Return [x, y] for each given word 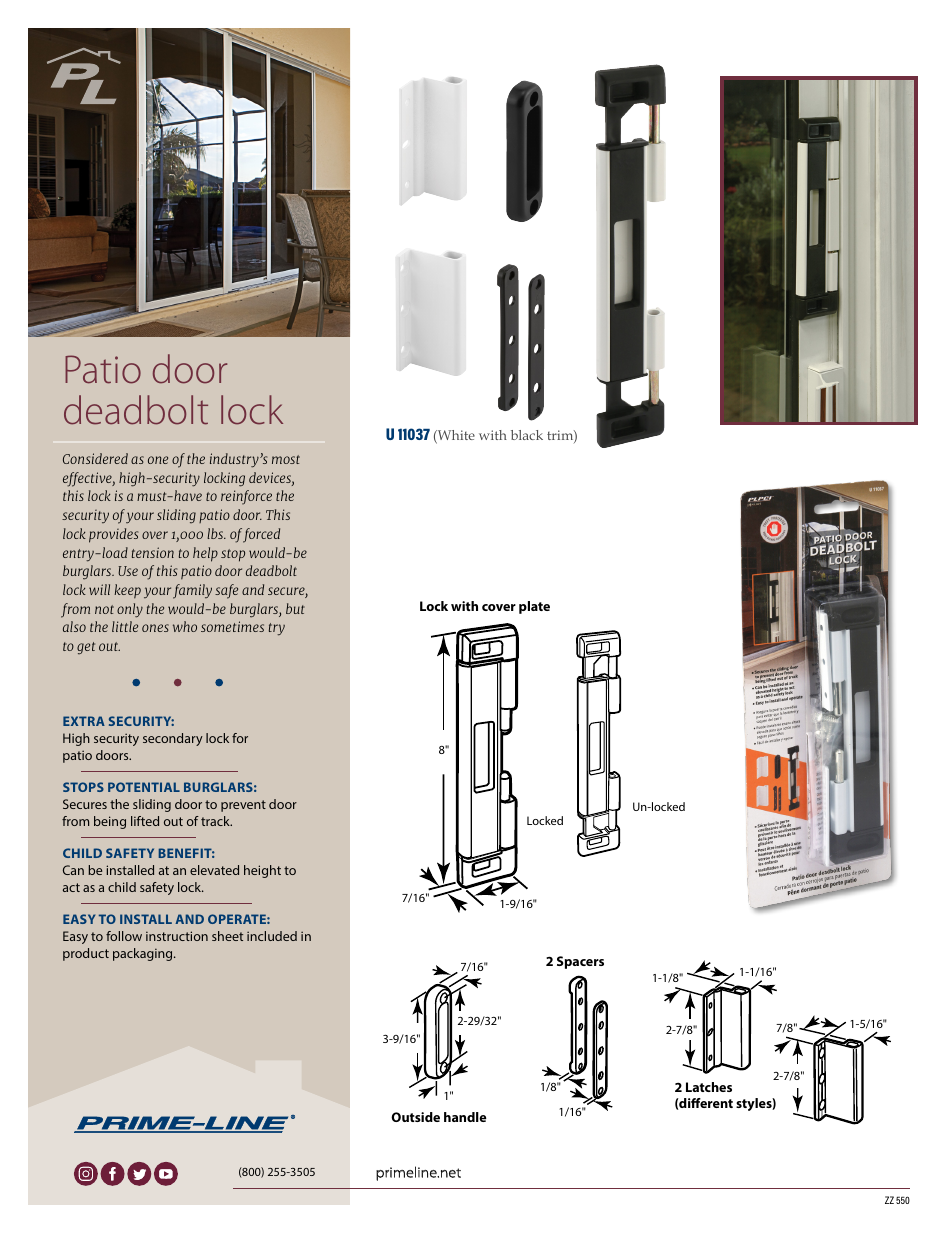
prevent [243, 806]
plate [534, 607]
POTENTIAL [144, 787]
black [527, 435]
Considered [95, 458]
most [286, 459]
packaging [144, 954]
